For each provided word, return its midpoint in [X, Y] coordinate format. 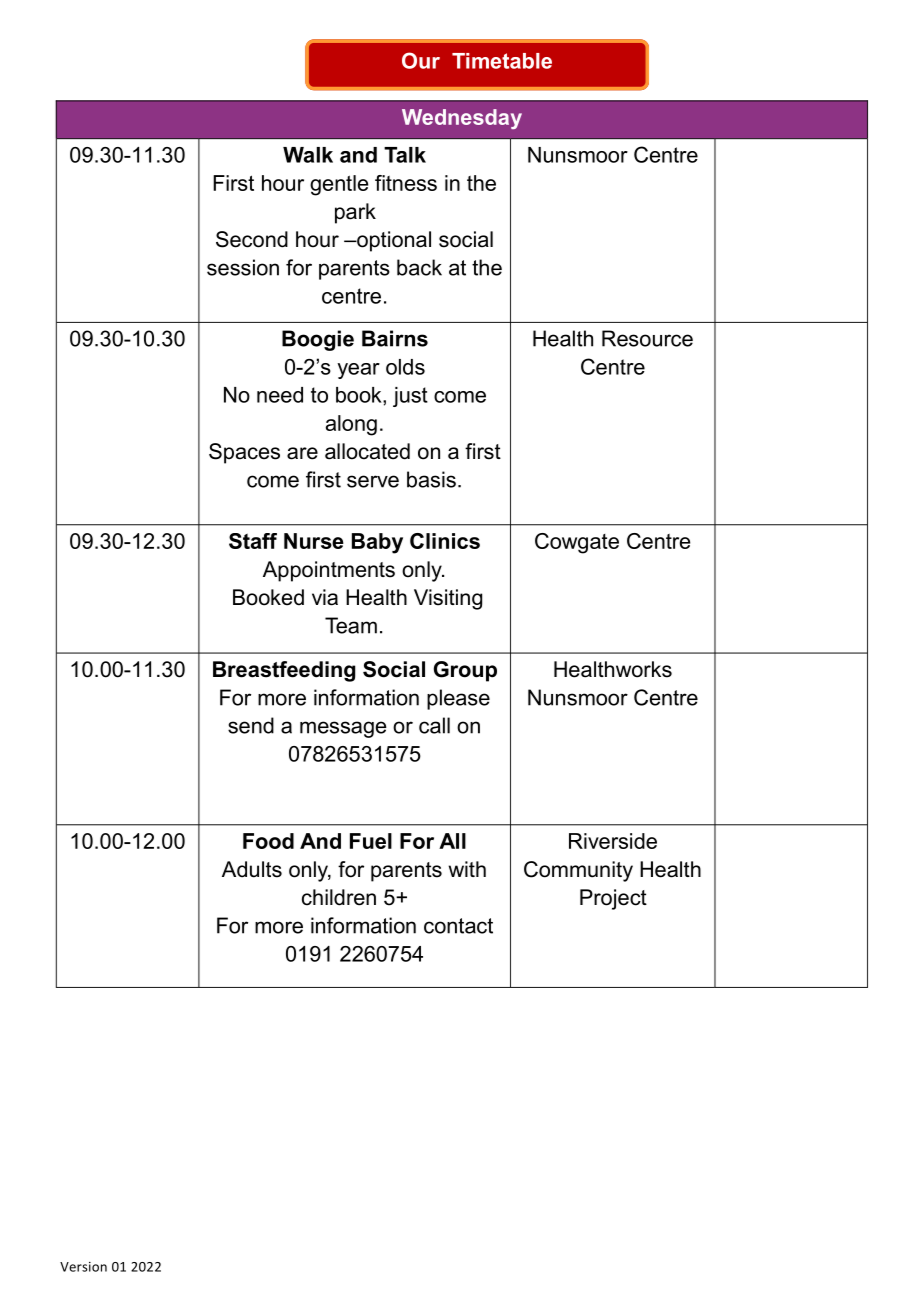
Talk [405, 155]
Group [465, 671]
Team [351, 625]
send [251, 725]
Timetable [502, 61]
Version [83, 1267]
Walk [308, 155]
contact [458, 926]
